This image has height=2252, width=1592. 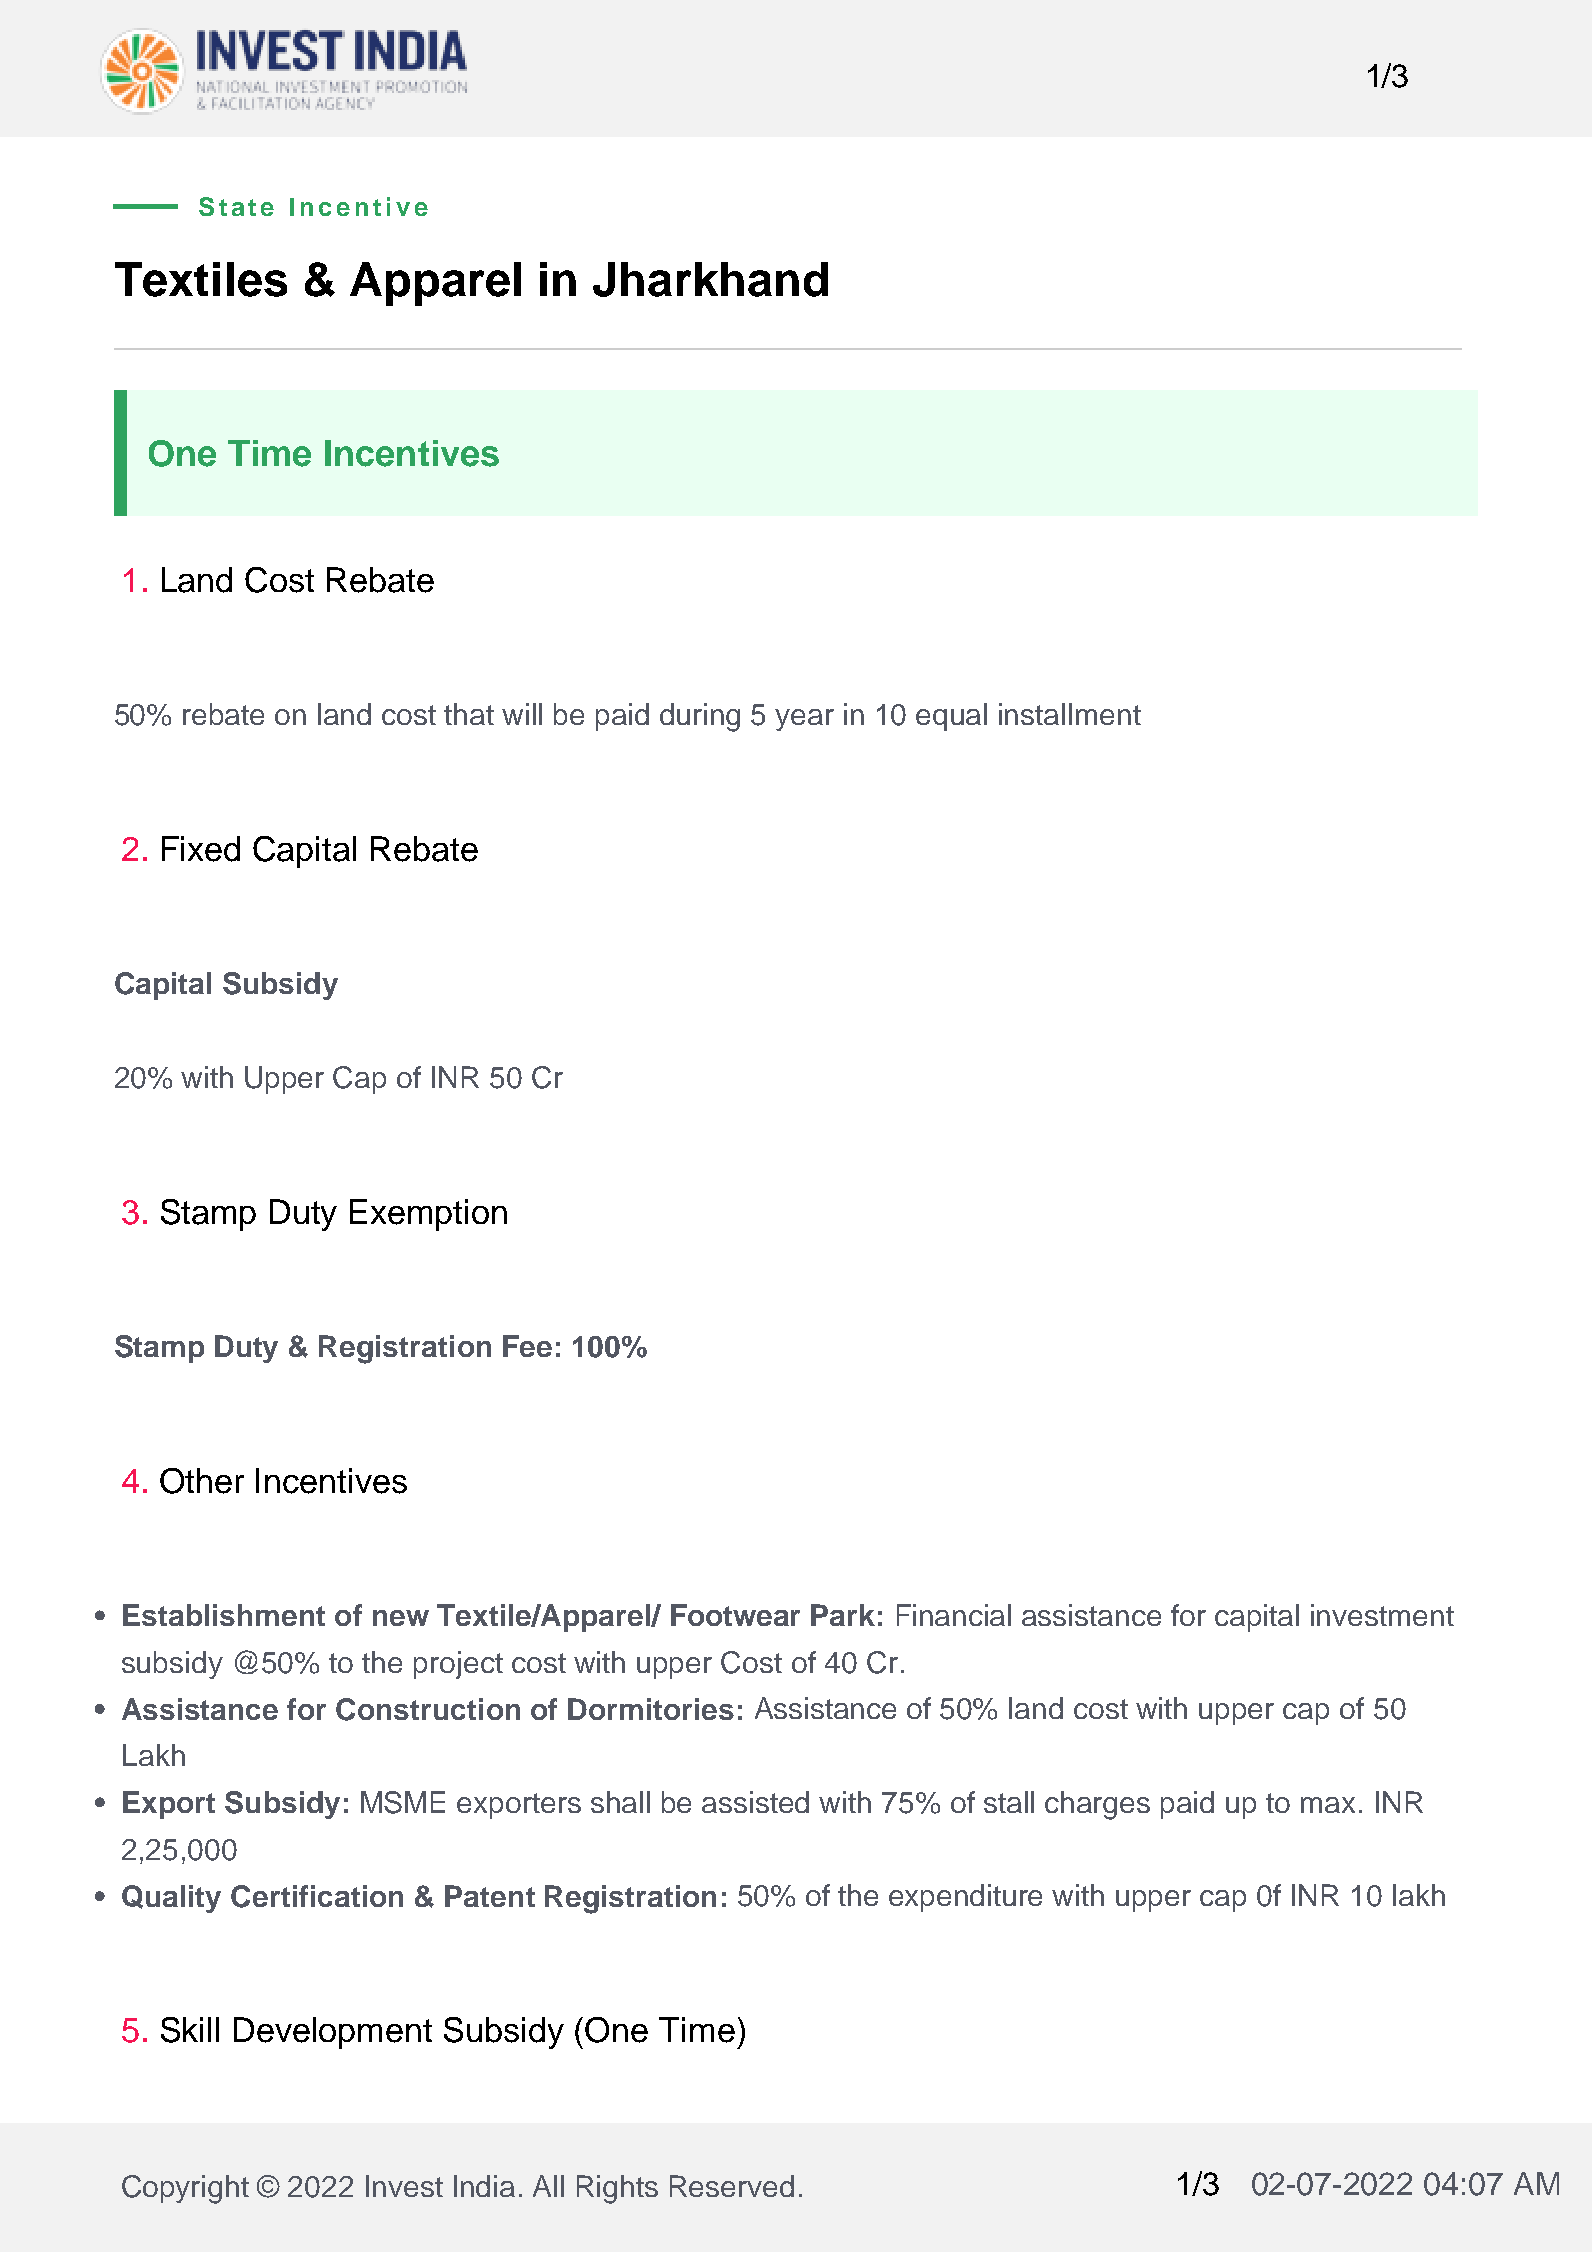 I want to click on Exemption, so click(x=428, y=1215).
